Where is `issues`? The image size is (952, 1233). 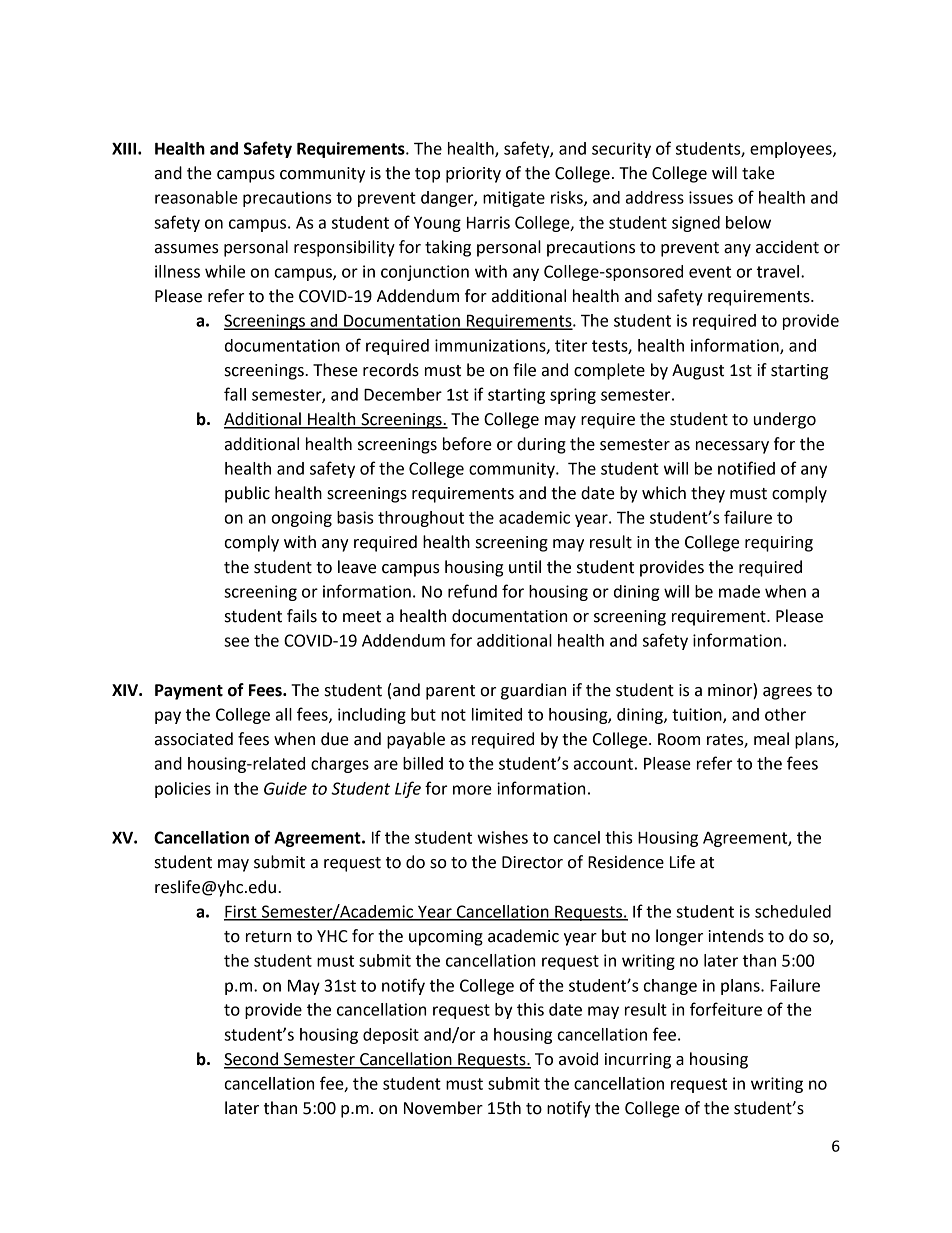
issues is located at coordinates (711, 197).
